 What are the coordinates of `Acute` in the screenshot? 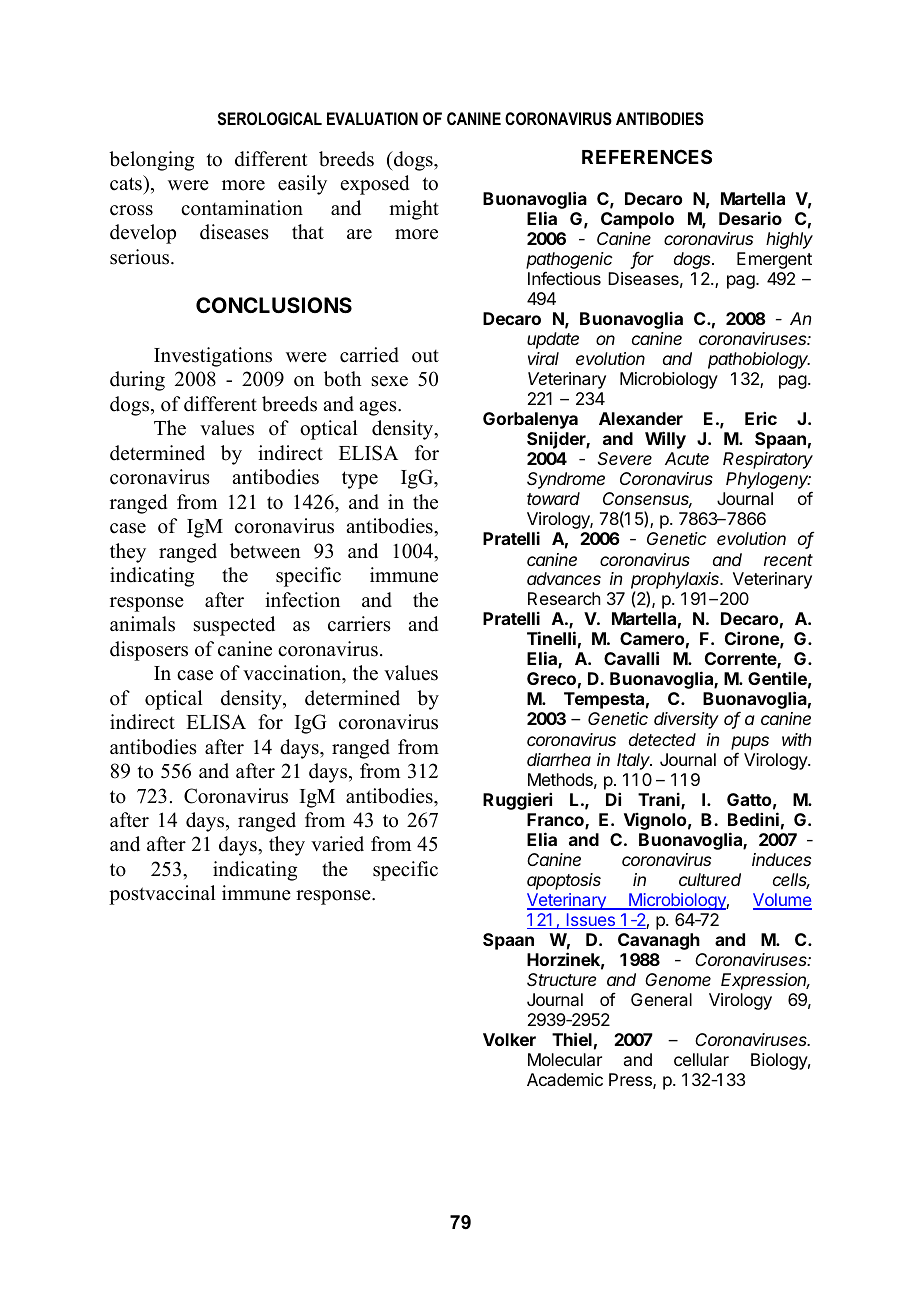 It's located at (687, 458).
